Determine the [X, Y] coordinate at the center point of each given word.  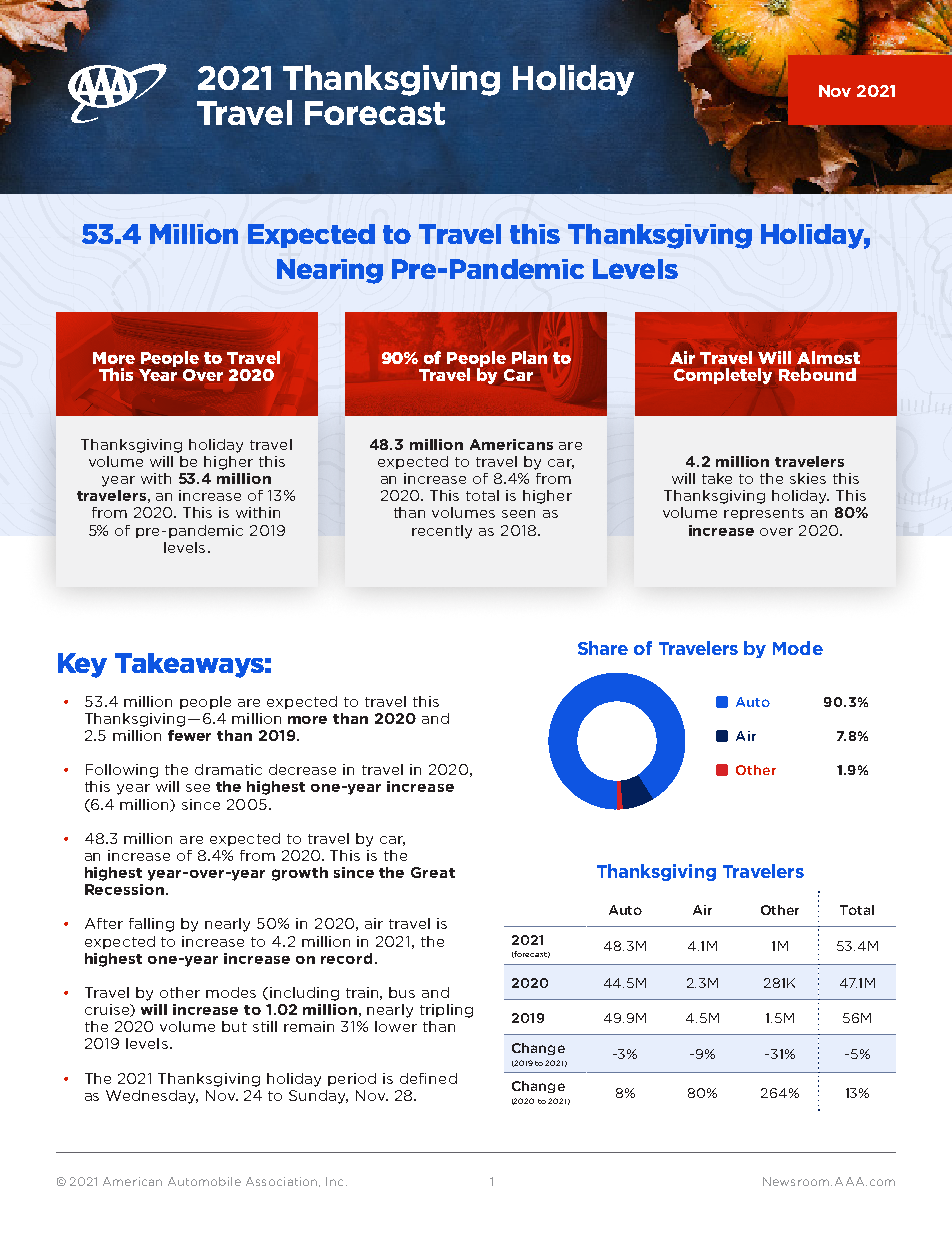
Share [603, 648]
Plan [529, 357]
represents [764, 514]
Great [433, 872]
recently [442, 532]
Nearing [330, 271]
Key [82, 665]
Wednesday [152, 1097]
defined [428, 1078]
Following [122, 771]
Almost [828, 357]
